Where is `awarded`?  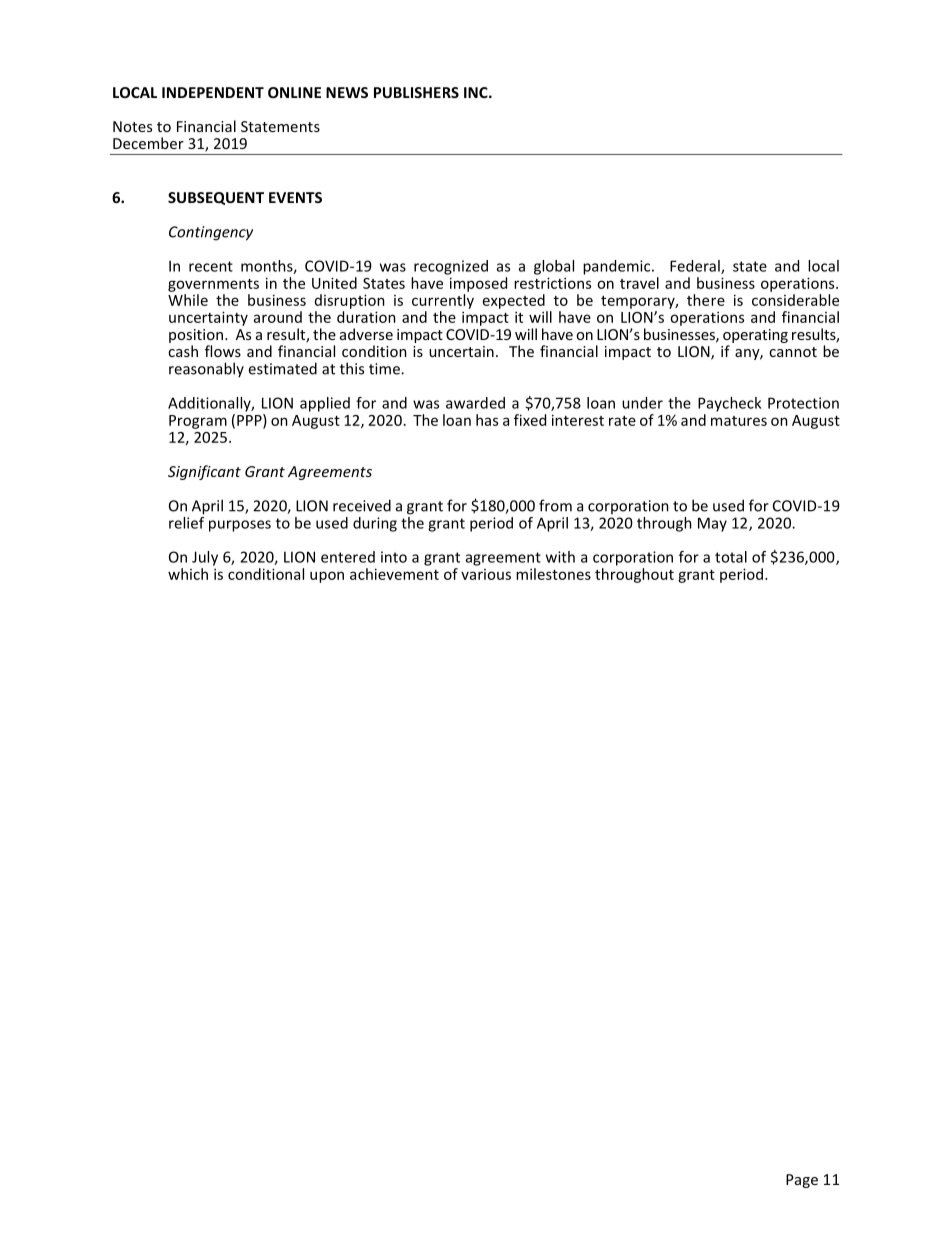 awarded is located at coordinates (475, 403).
